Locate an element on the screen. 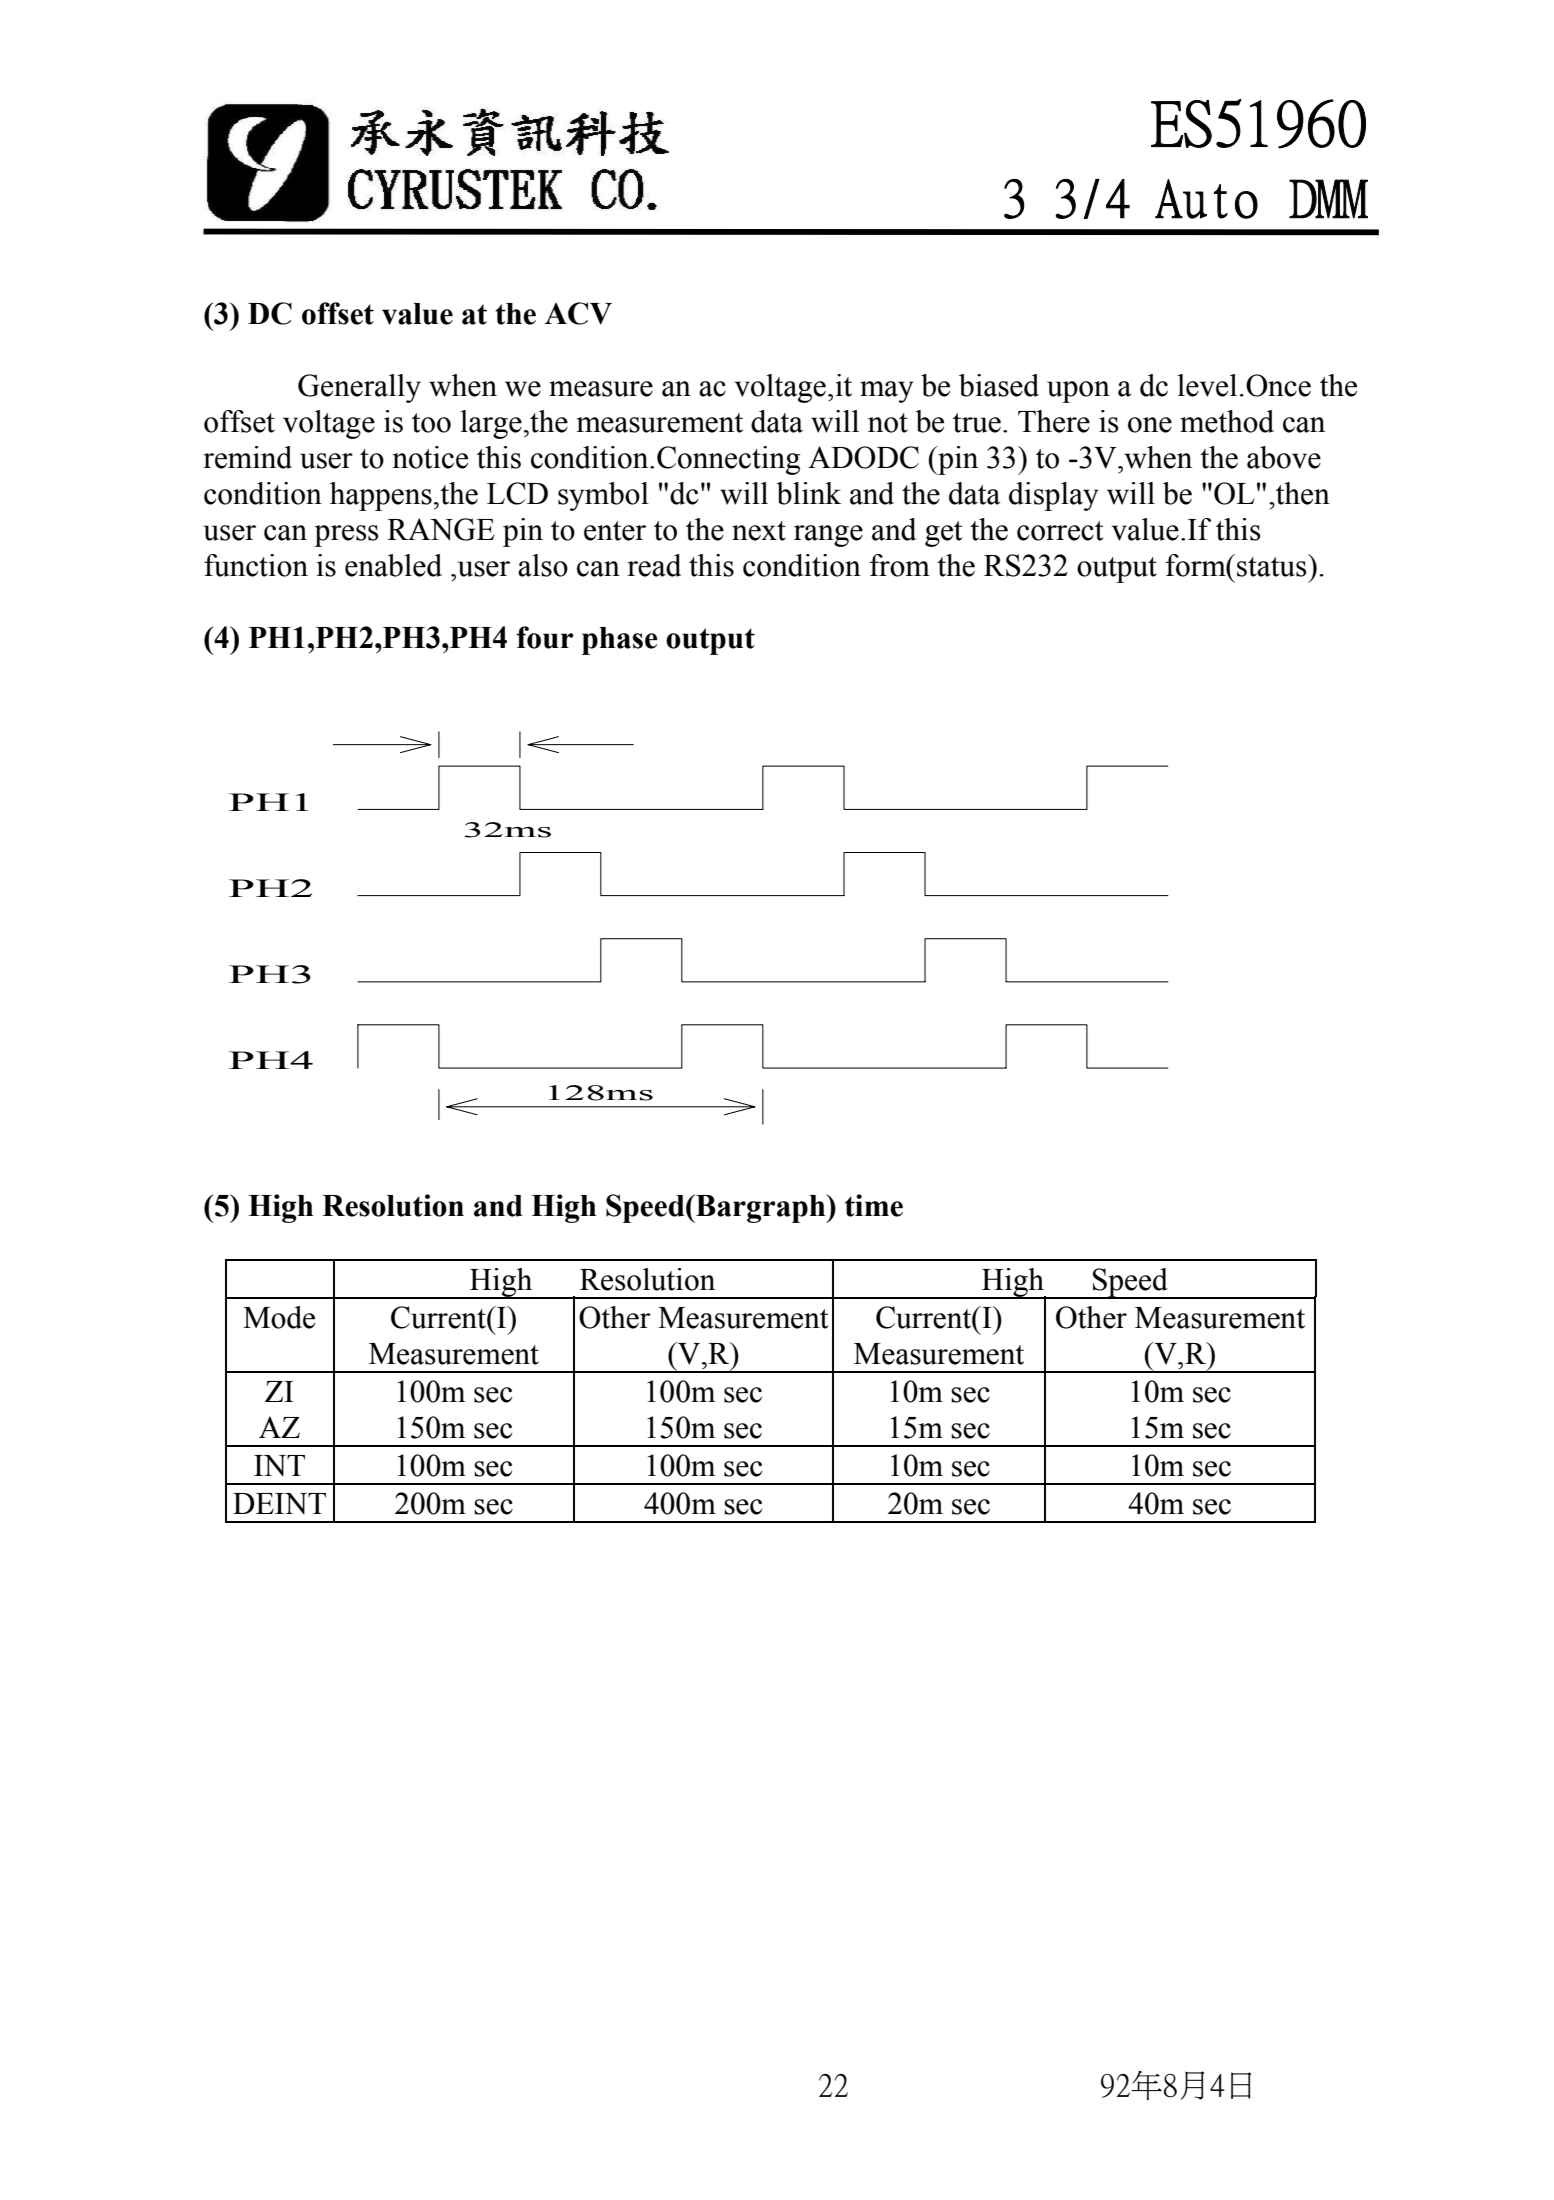  read is located at coordinates (654, 565).
